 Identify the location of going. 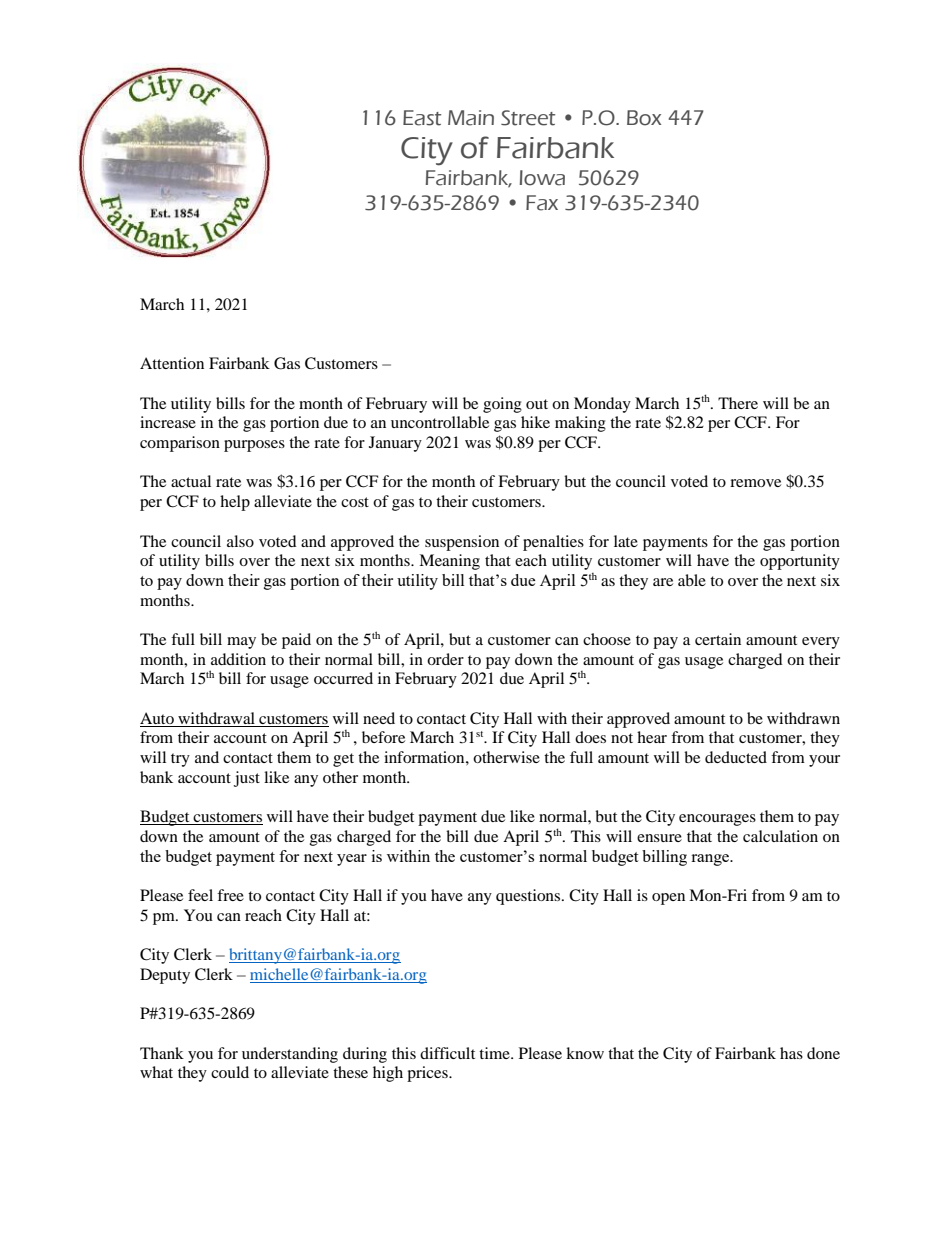
(502, 405).
